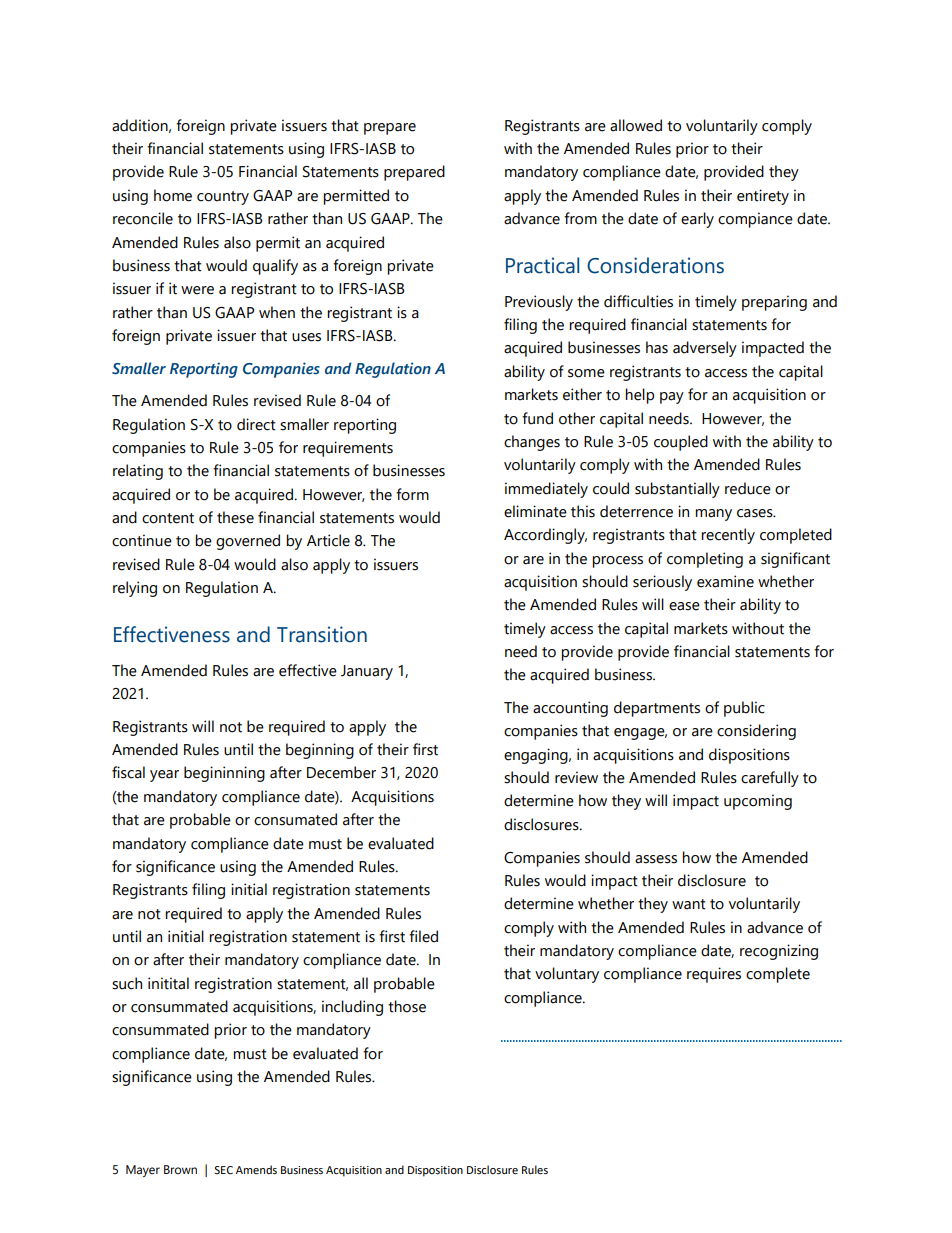  I want to click on country, so click(223, 198).
